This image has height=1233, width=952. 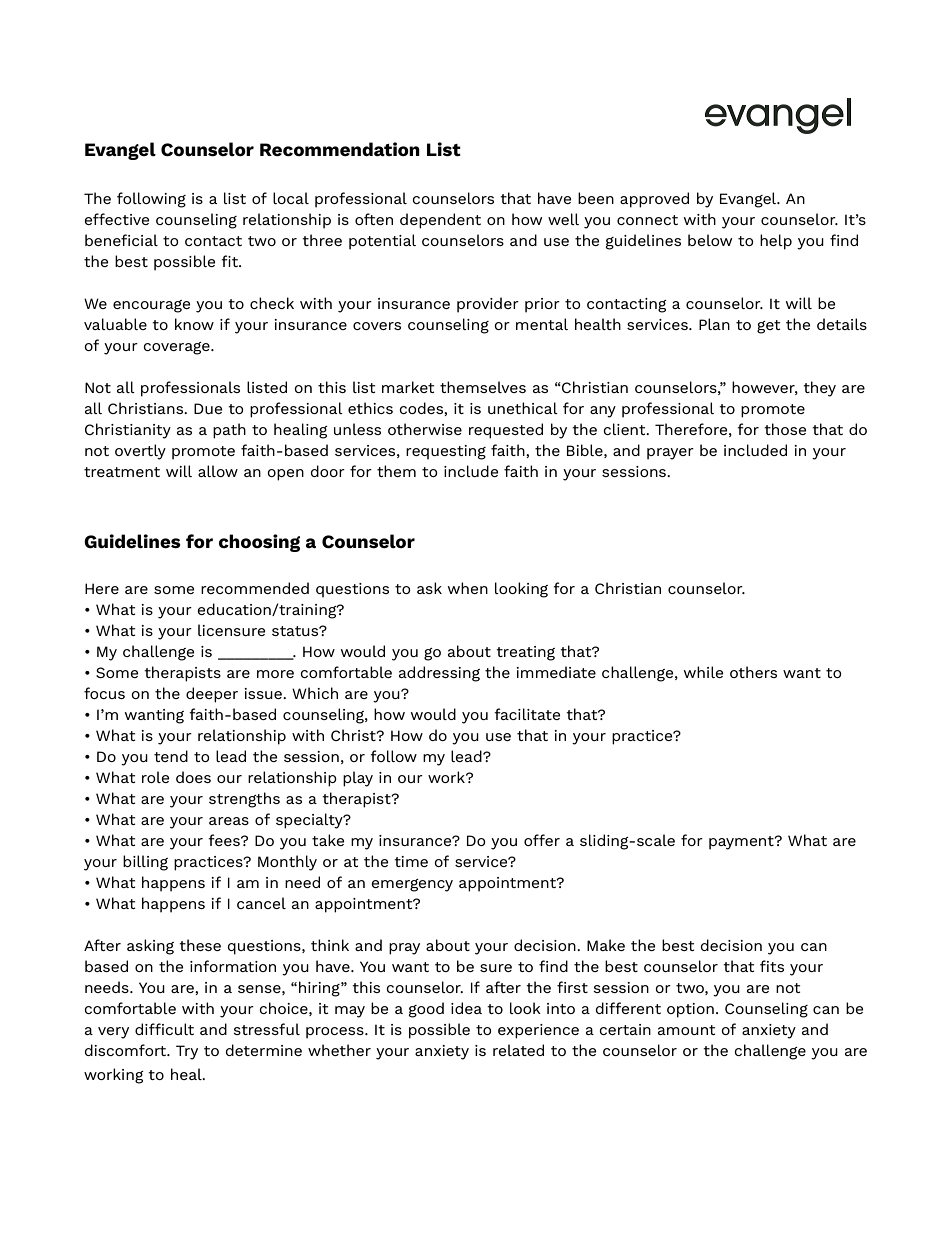 I want to click on provider, so click(x=488, y=305).
